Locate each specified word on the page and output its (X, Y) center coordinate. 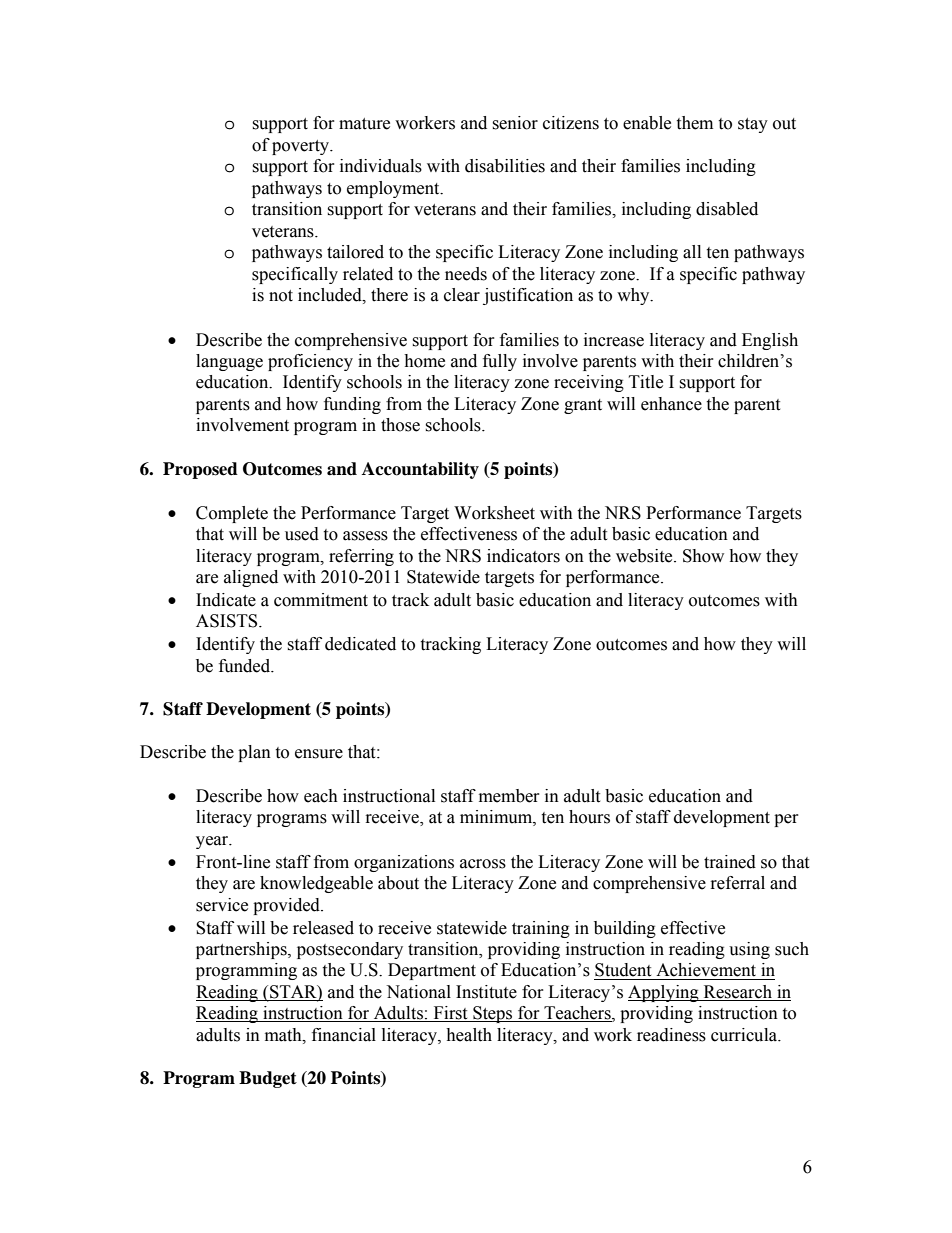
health (469, 1035)
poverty (302, 147)
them (694, 123)
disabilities (505, 166)
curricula (745, 1035)
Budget (268, 1079)
